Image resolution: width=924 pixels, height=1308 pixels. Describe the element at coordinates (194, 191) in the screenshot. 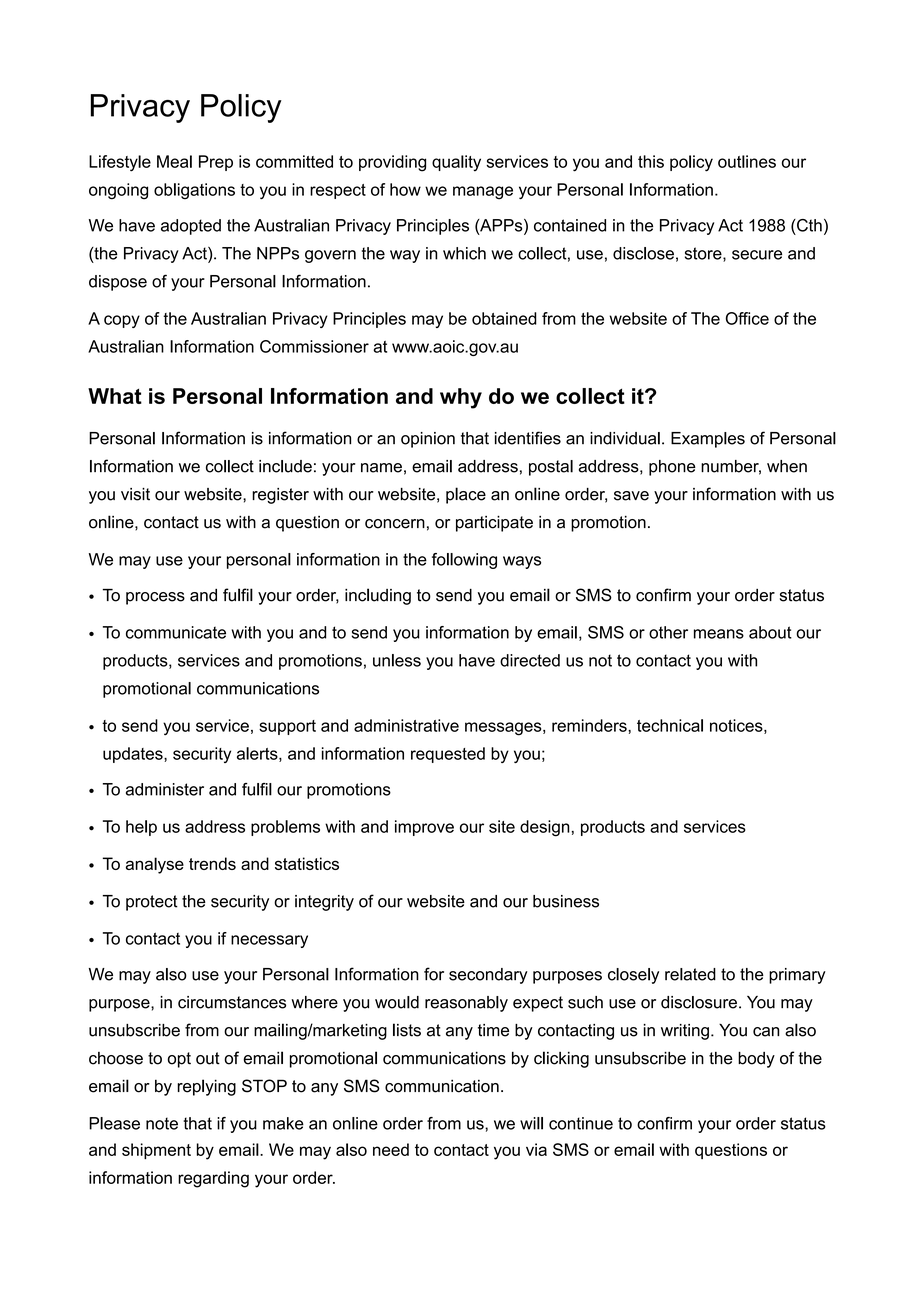

I see `obligations` at that location.
